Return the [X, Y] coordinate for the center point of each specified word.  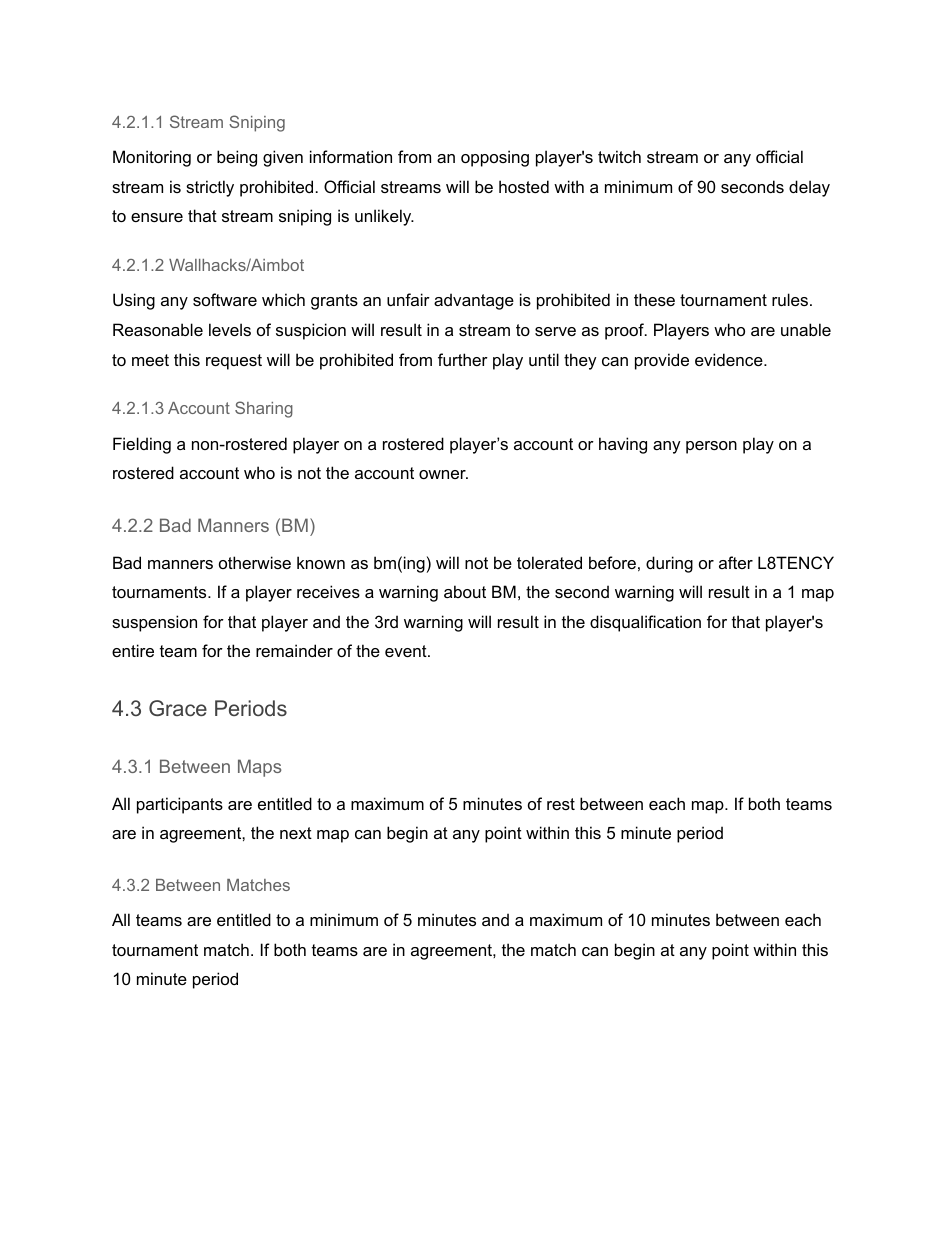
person [711, 447]
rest [561, 804]
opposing [495, 158]
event [407, 651]
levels [230, 329]
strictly [210, 188]
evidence [730, 359]
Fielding [142, 445]
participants [180, 805]
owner [443, 474]
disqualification [645, 623]
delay [809, 188]
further [463, 359]
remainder [294, 650]
